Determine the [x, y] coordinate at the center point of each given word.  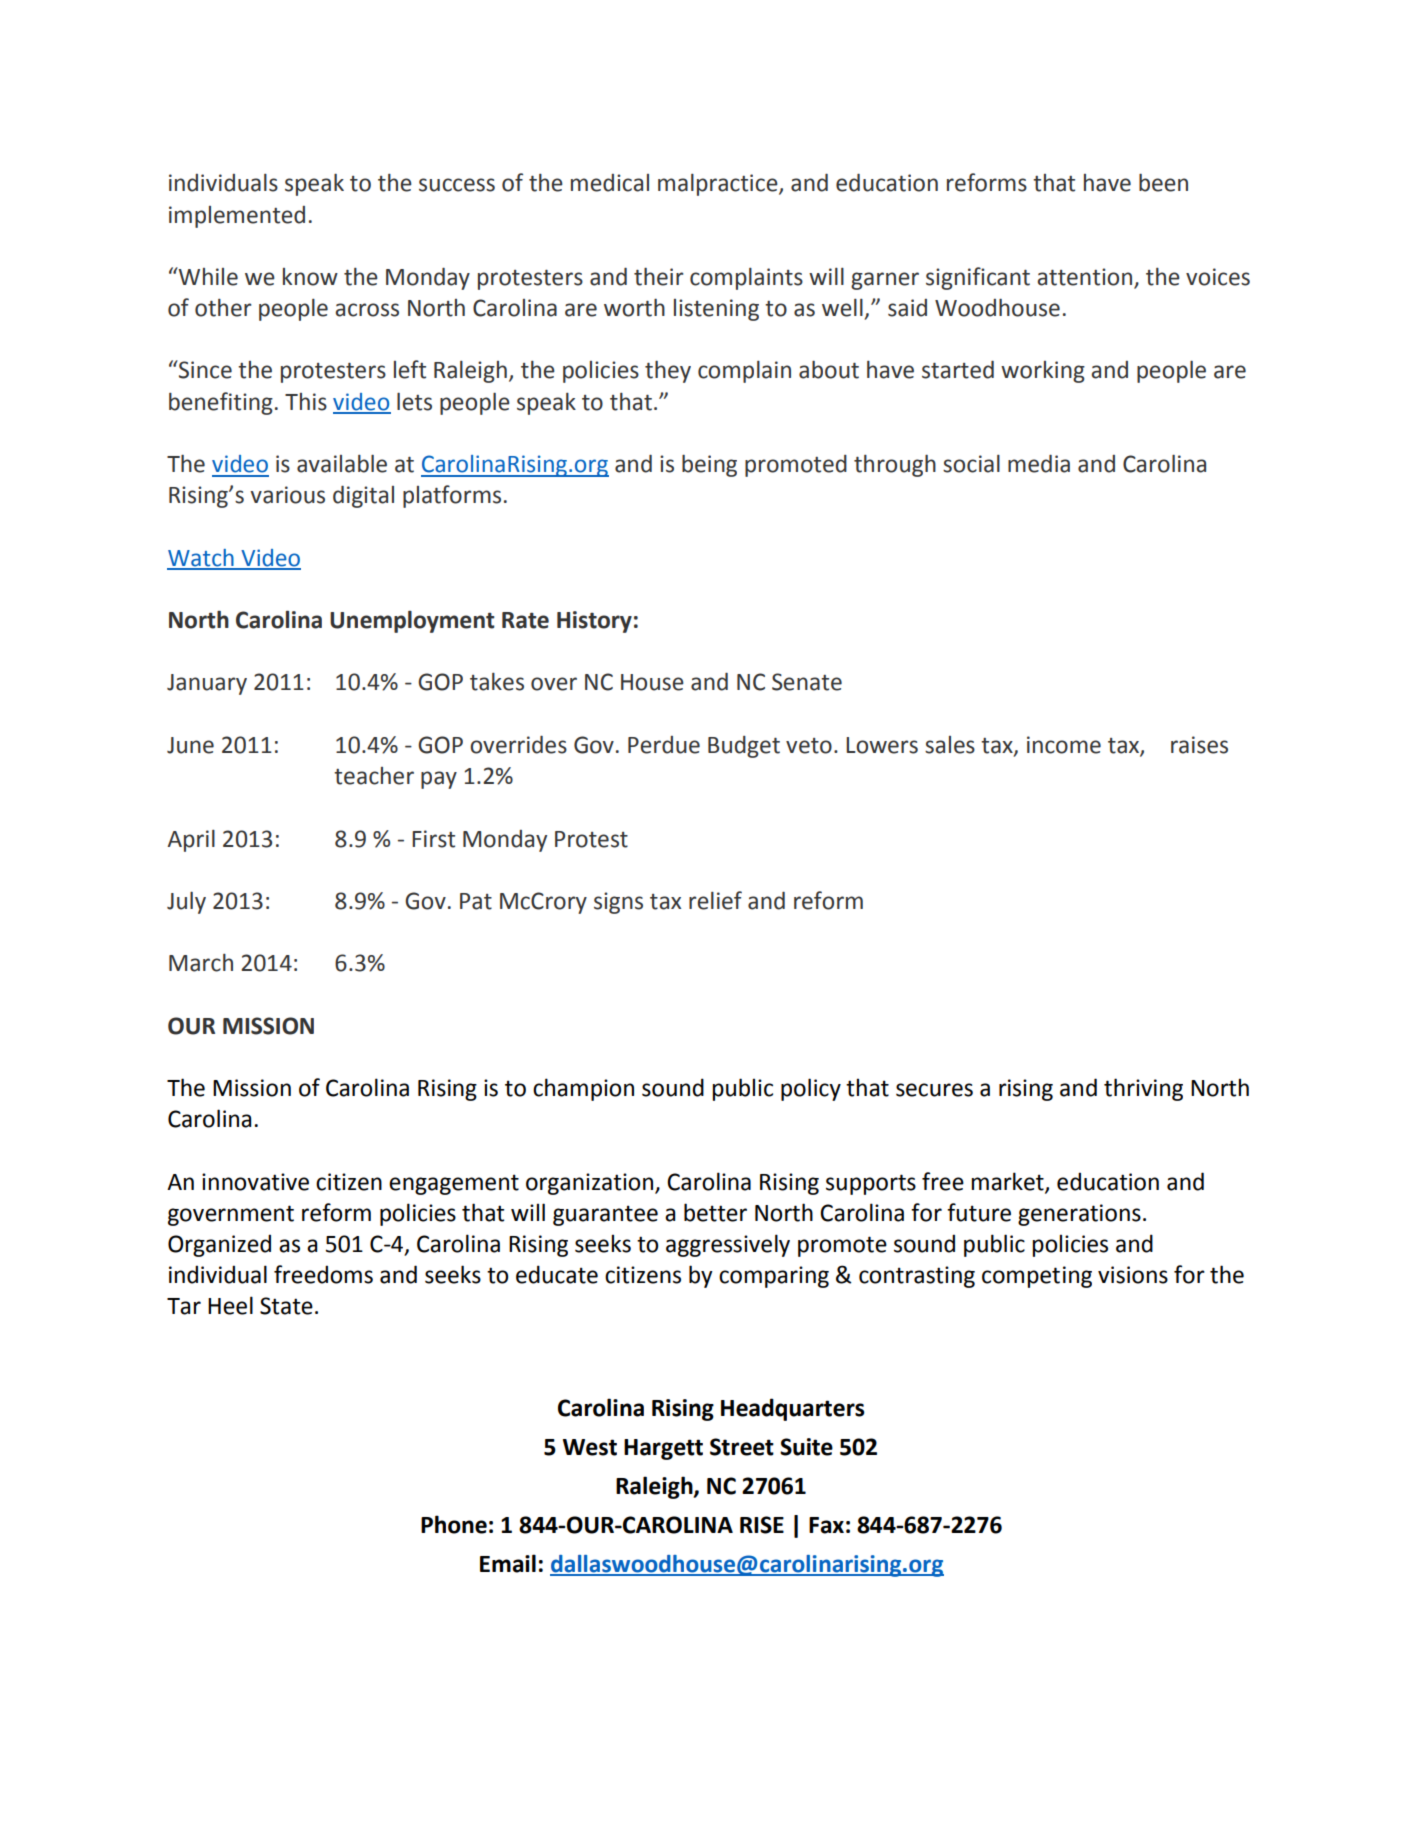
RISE [762, 1525]
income [1064, 745]
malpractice [719, 185]
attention [1086, 278]
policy [811, 1089]
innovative [255, 1182]
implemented [237, 217]
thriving [1143, 1089]
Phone [454, 1524]
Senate [807, 682]
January [207, 684]
